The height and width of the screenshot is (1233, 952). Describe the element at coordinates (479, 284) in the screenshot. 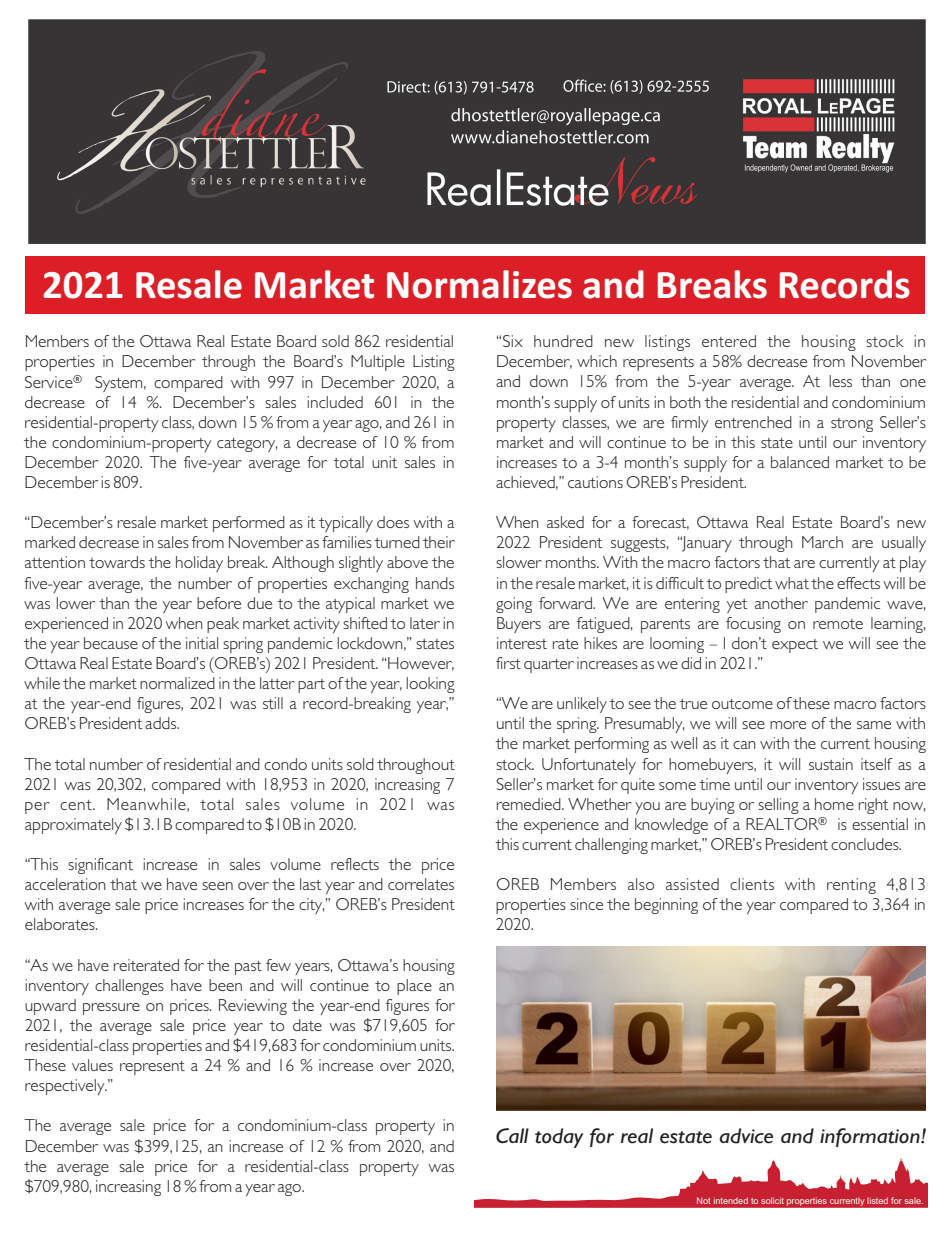

I see `Normalizes` at that location.
